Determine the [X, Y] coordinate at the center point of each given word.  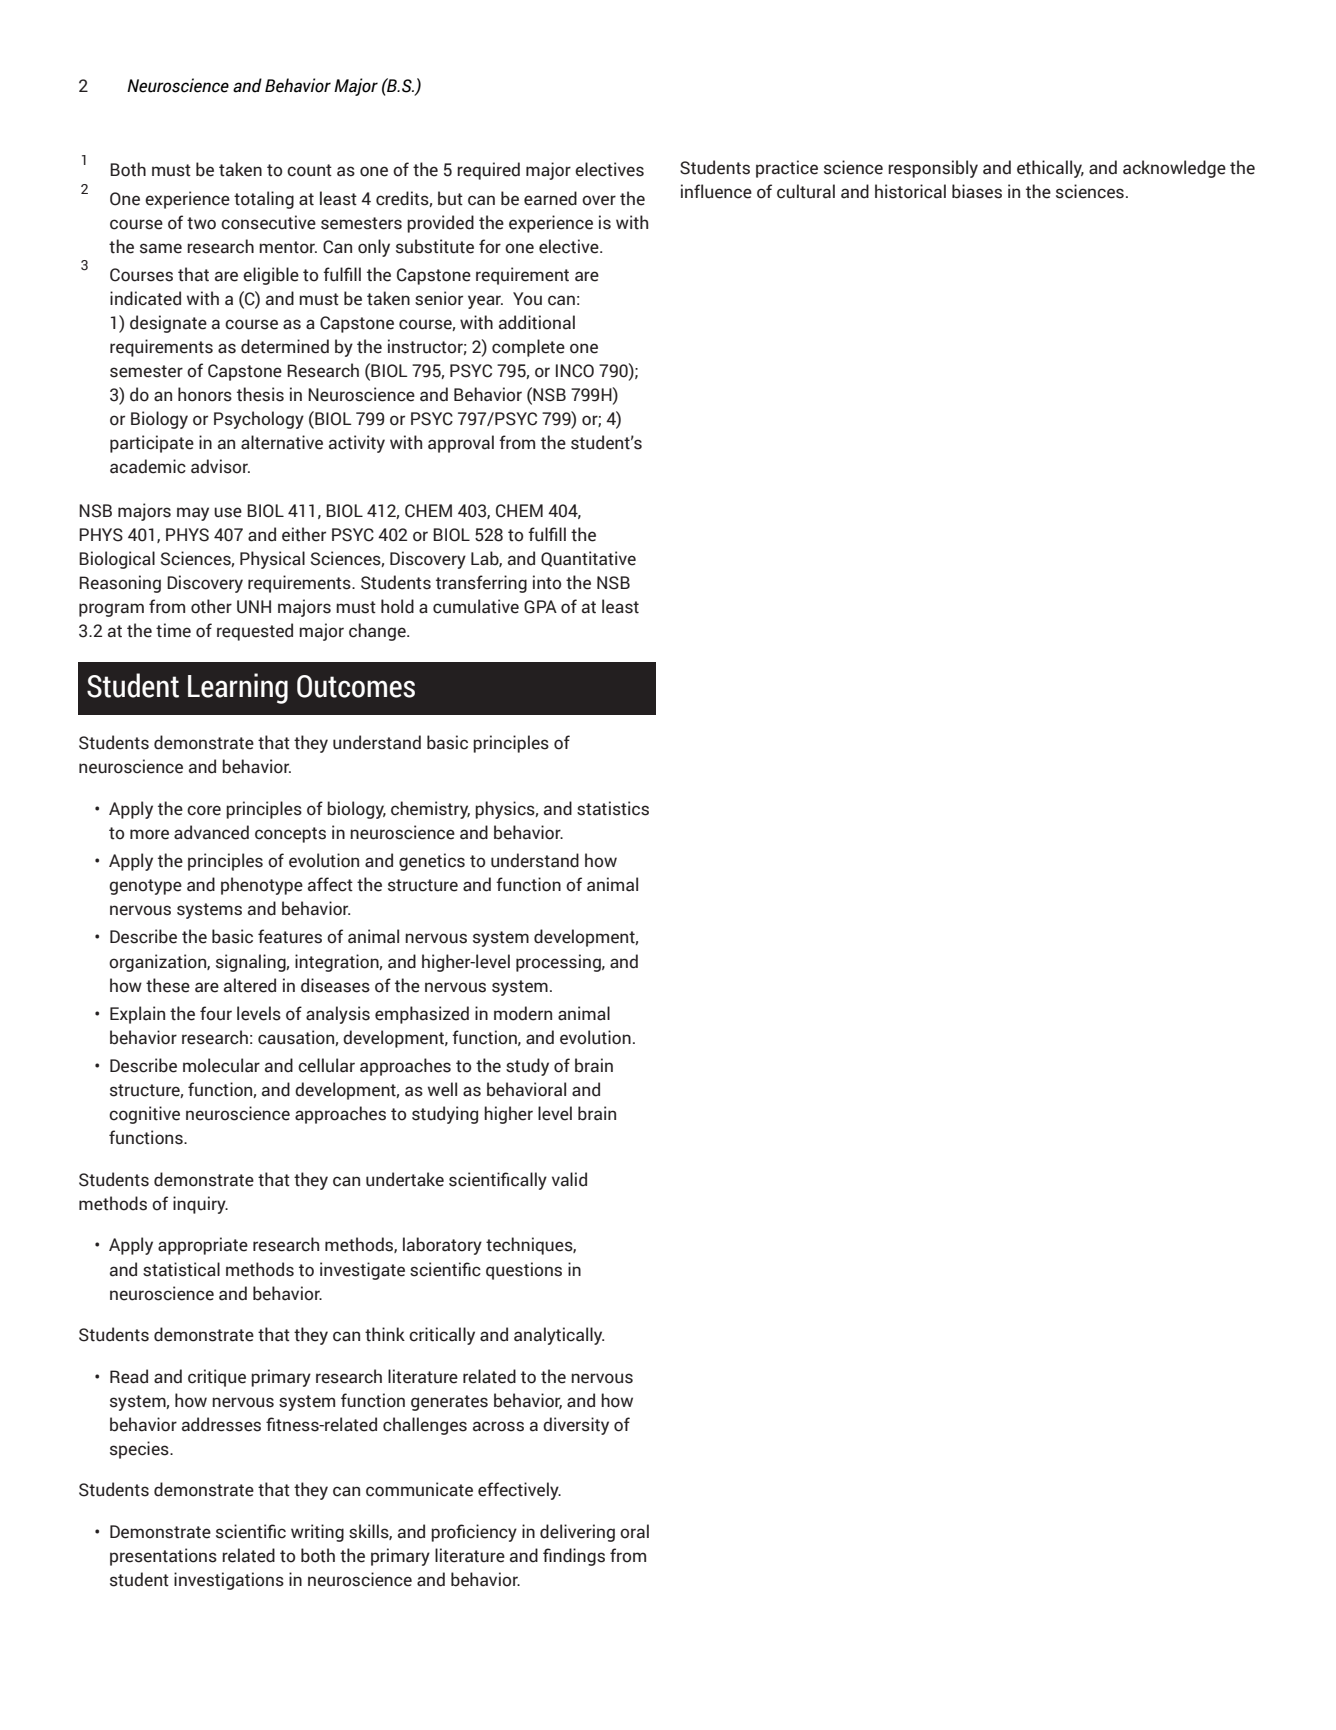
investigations [229, 1581]
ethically [1050, 169]
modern [523, 1013]
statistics [613, 808]
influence [716, 191]
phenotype [262, 886]
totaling [264, 200]
